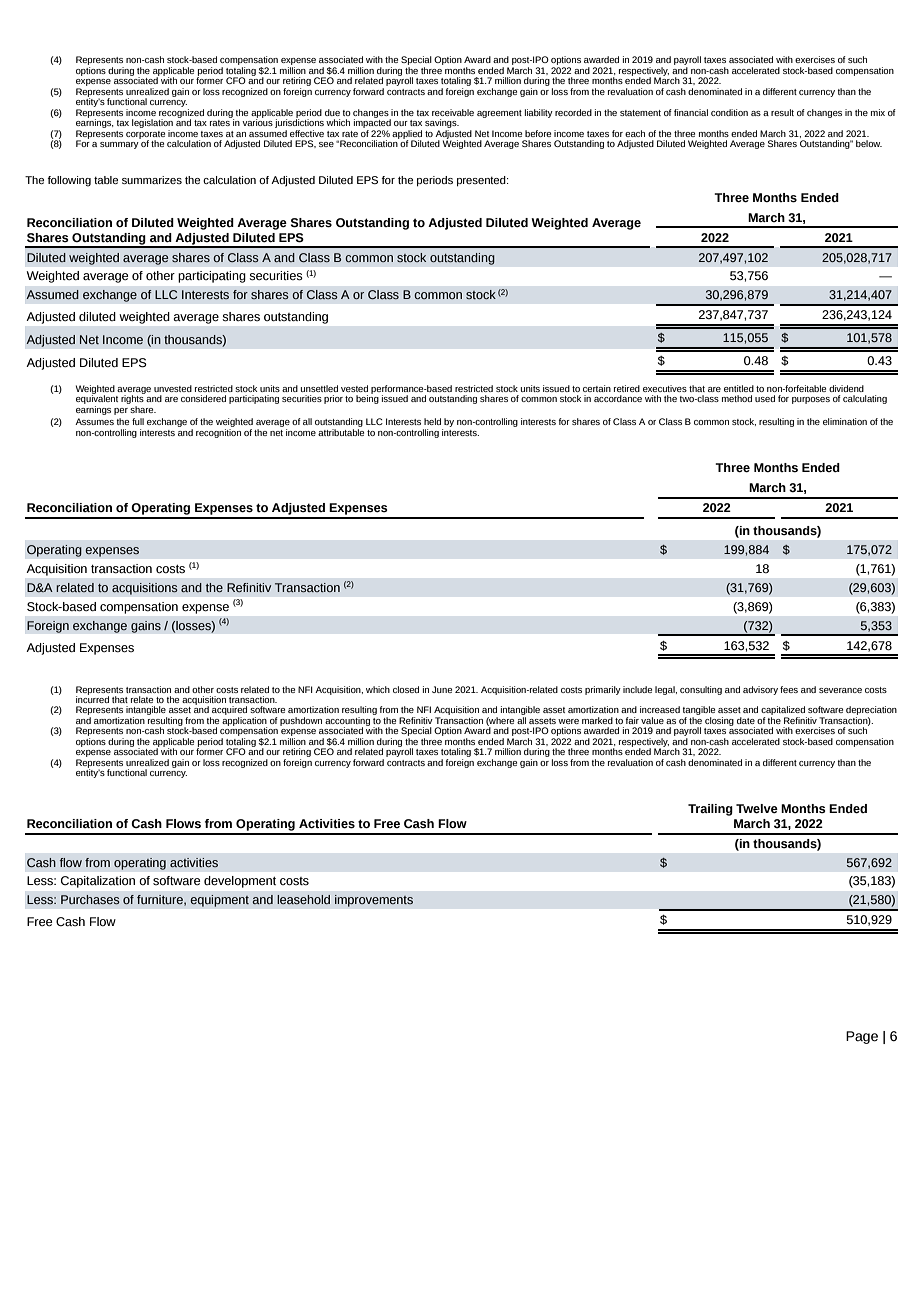 This image has width=924, height=1308. What do you see at coordinates (374, 901) in the image?
I see `improvements` at bounding box center [374, 901].
